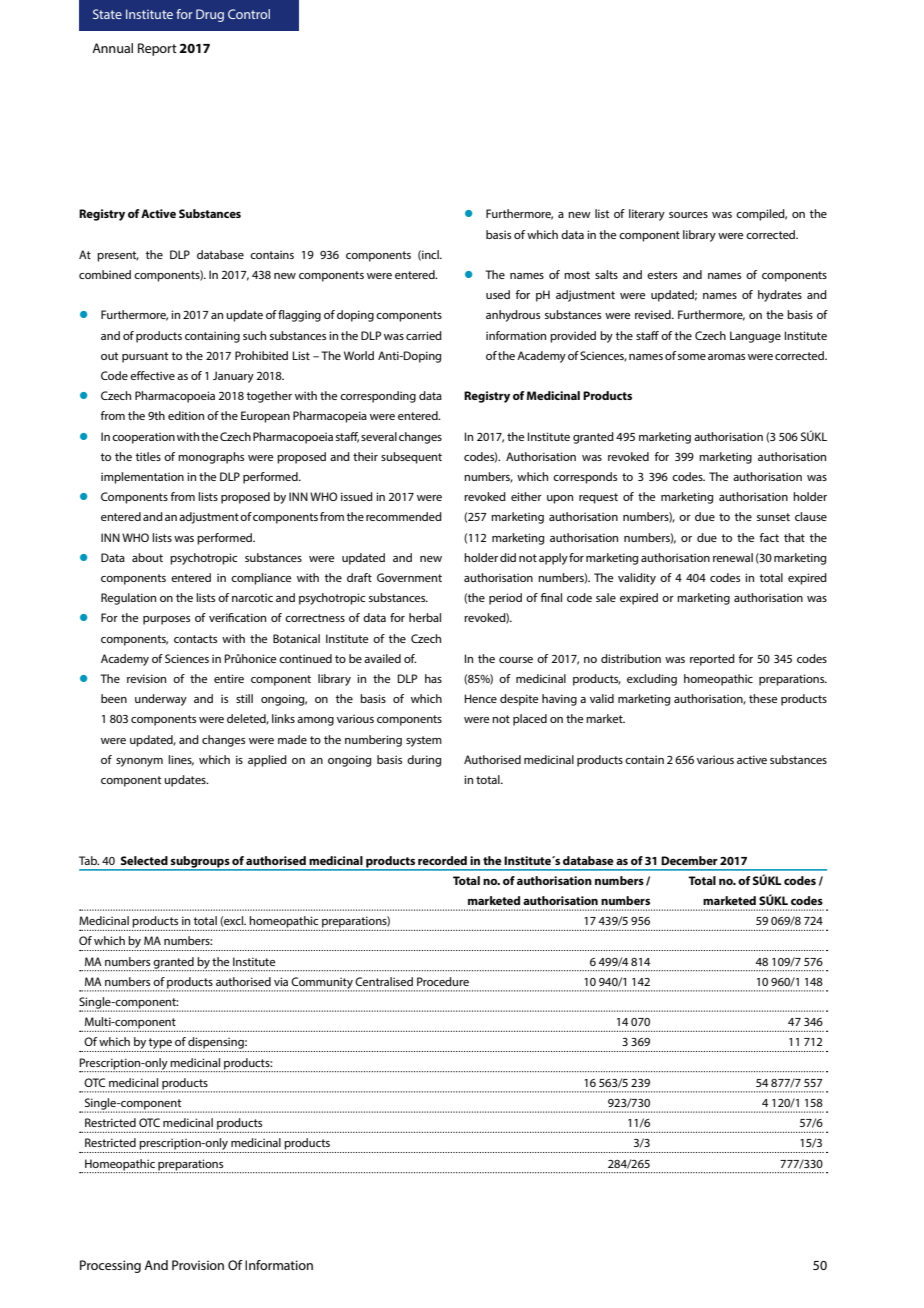 The width and height of the screenshot is (924, 1308). What do you see at coordinates (443, 981) in the screenshot?
I see `Procedure` at bounding box center [443, 981].
